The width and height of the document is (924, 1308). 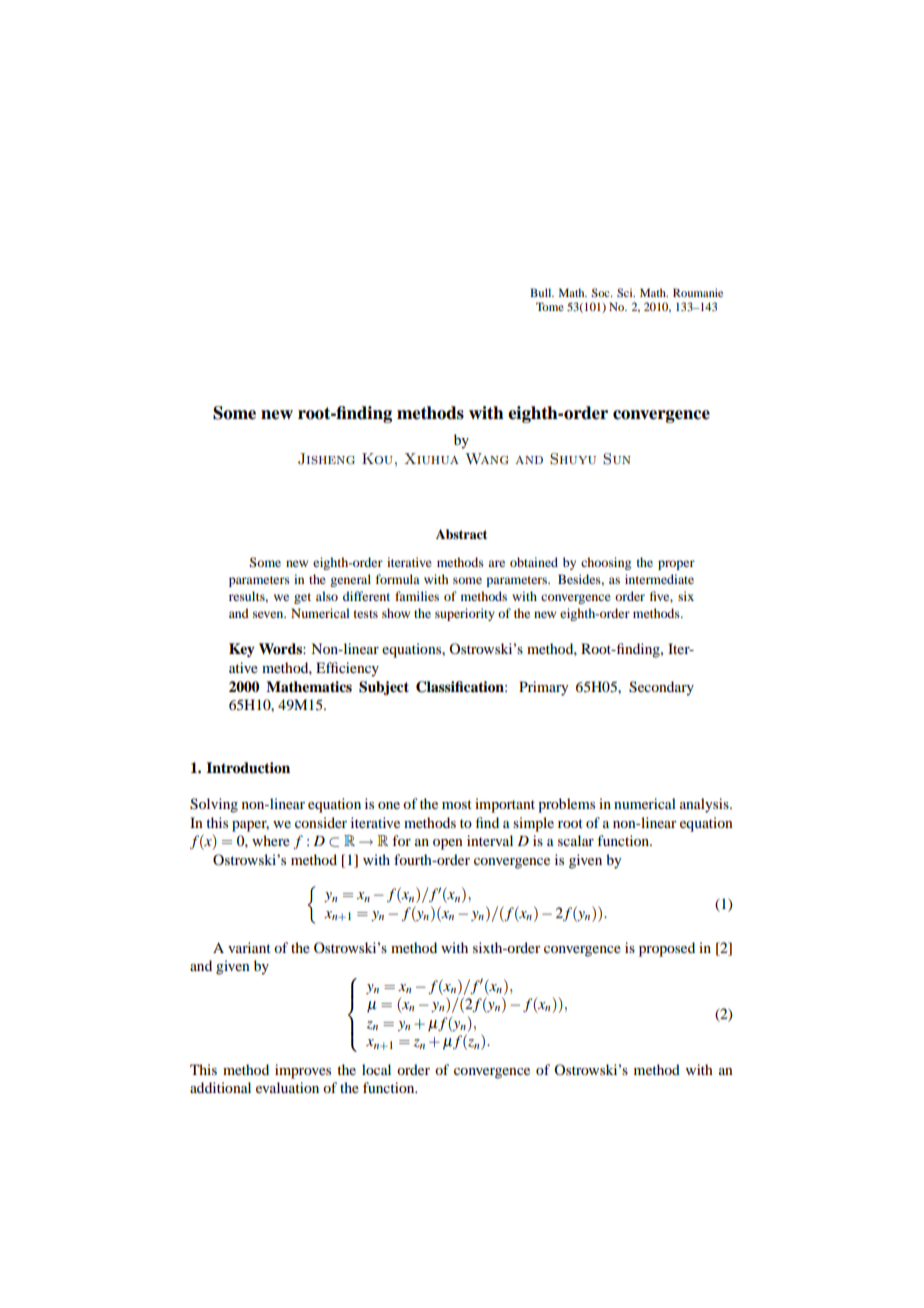 What do you see at coordinates (705, 805) in the document?
I see `analysis` at bounding box center [705, 805].
